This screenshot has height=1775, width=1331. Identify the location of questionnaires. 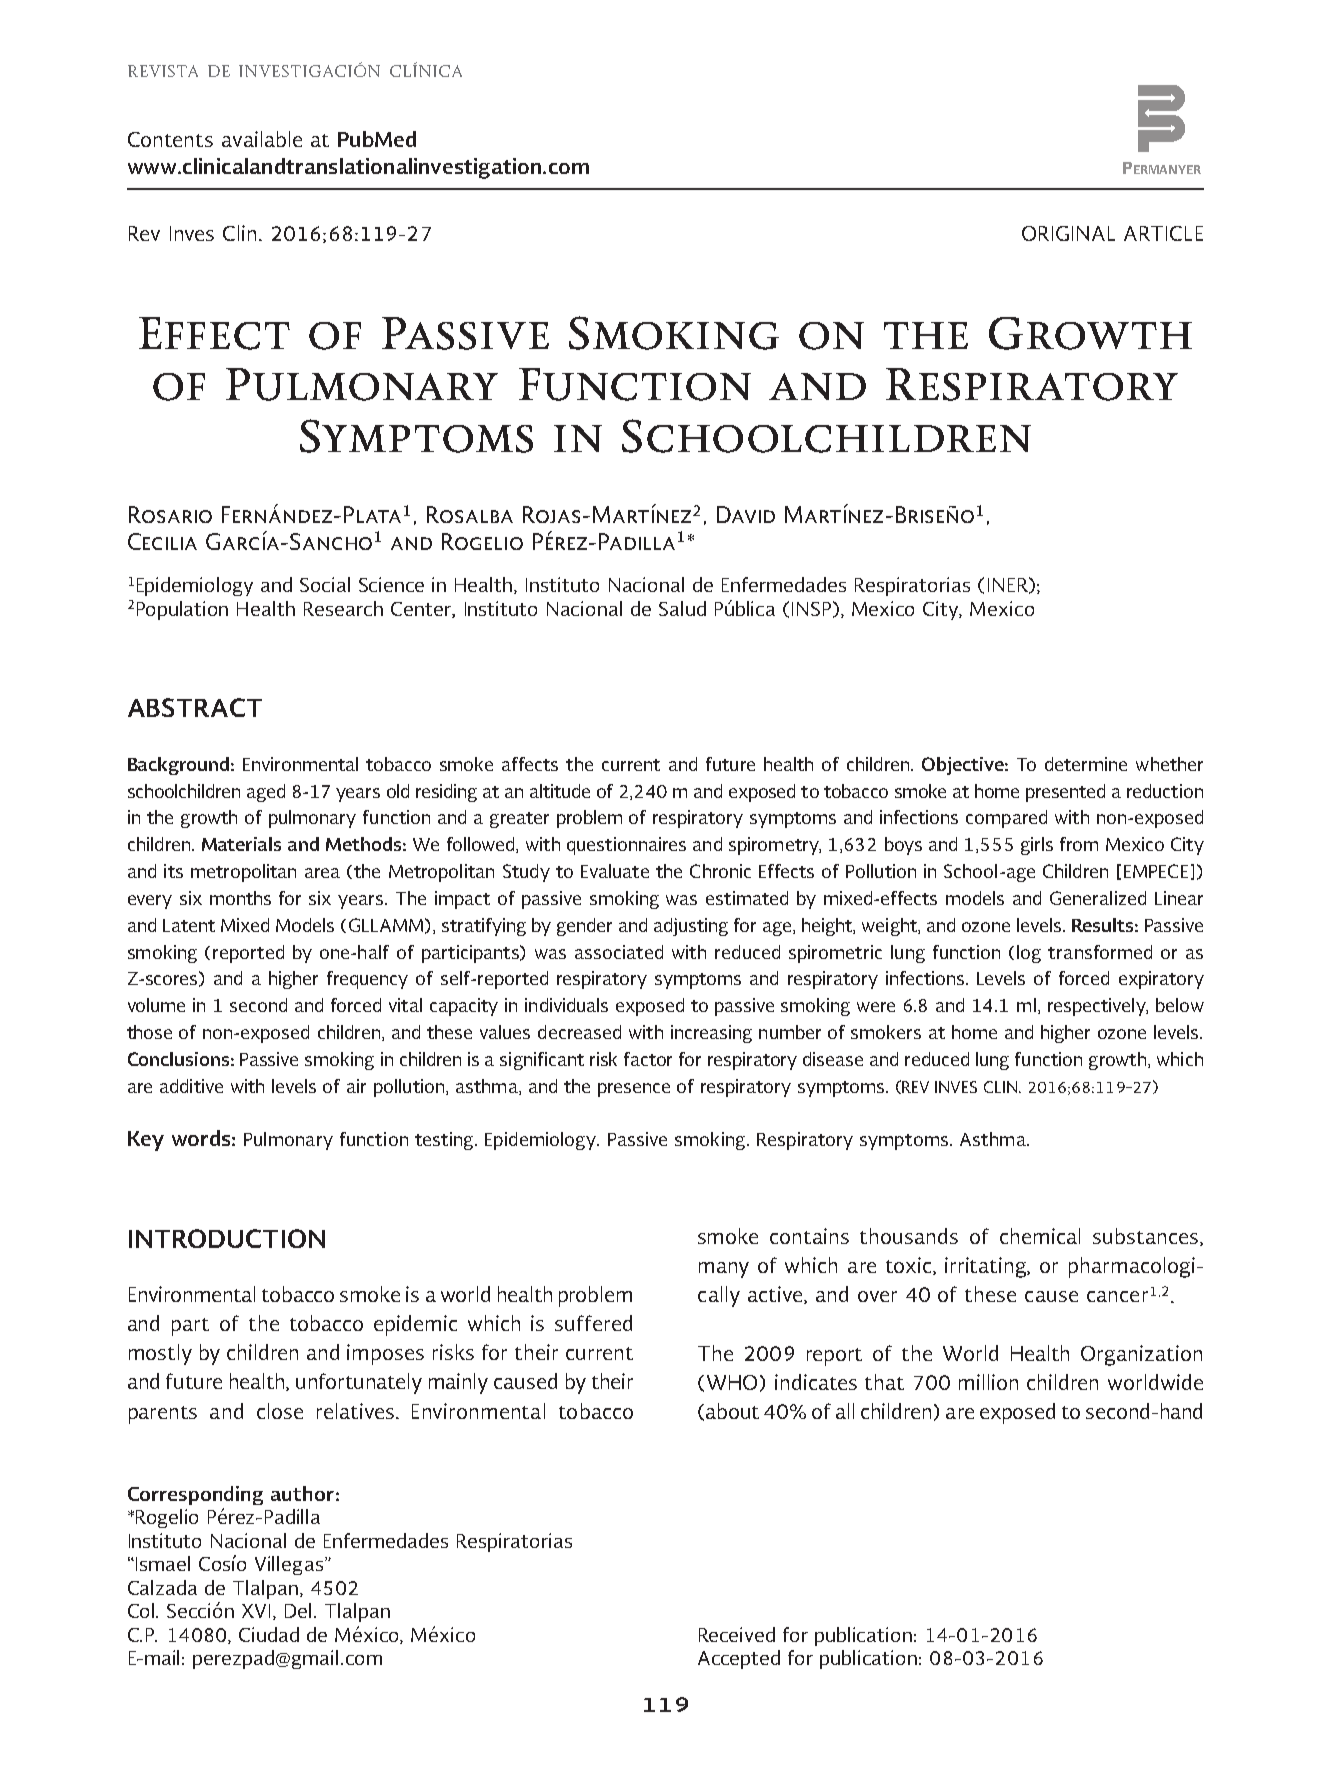
(626, 846).
